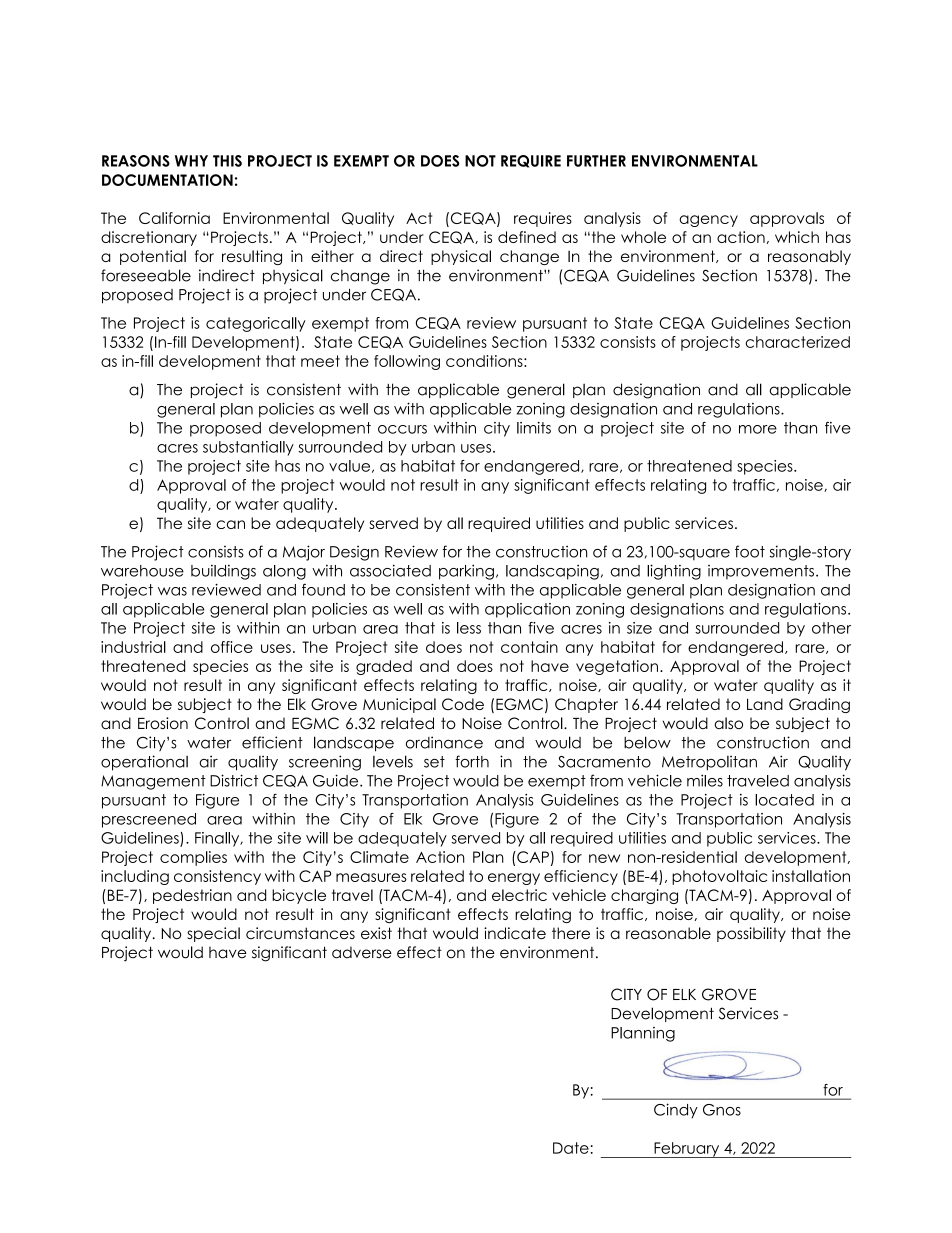 This screenshot has height=1233, width=952. What do you see at coordinates (227, 161) in the screenshot?
I see `THIS` at bounding box center [227, 161].
